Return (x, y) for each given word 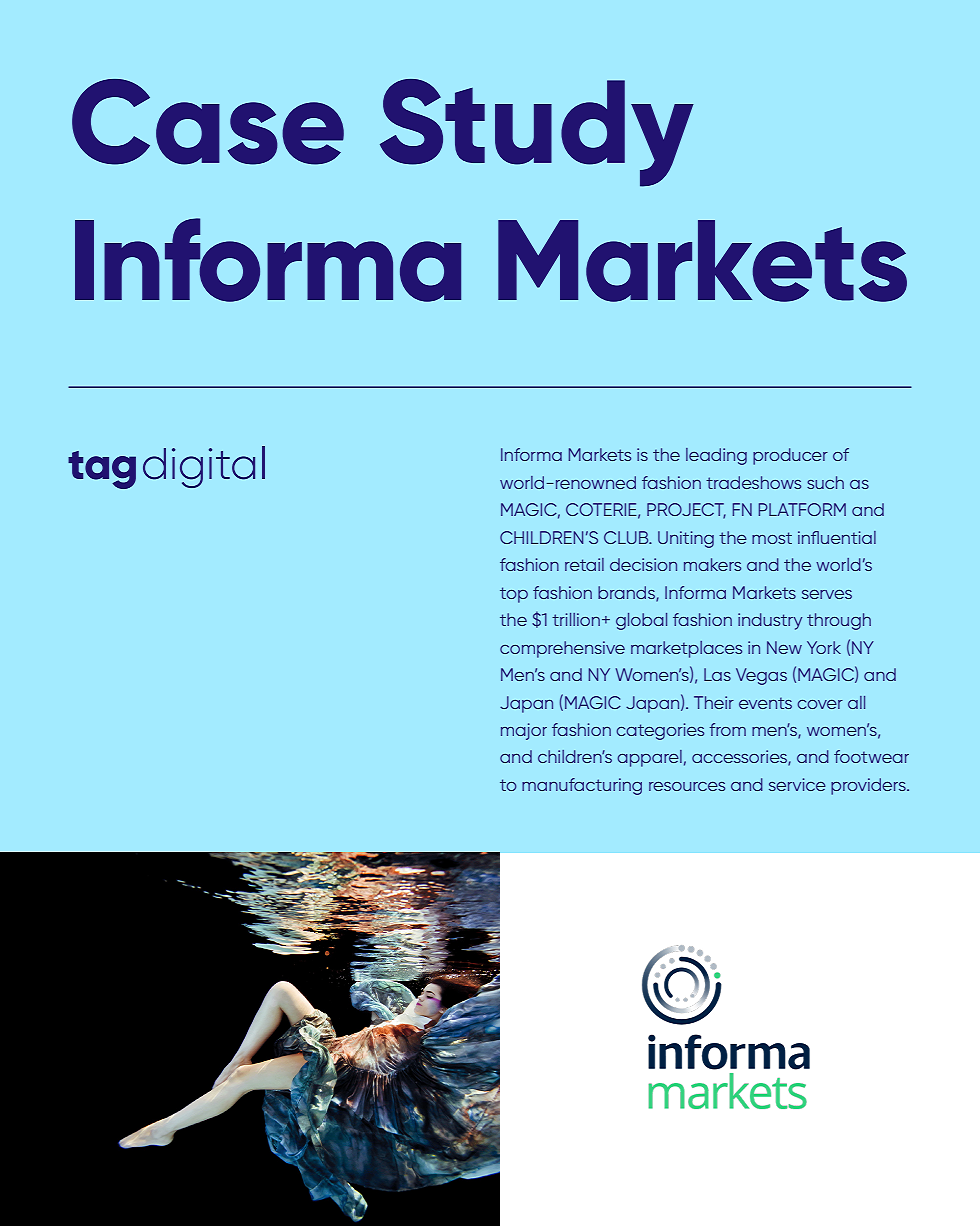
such (825, 482)
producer (790, 456)
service (797, 784)
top (514, 595)
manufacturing (582, 786)
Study (537, 133)
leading (716, 456)
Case (208, 122)
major (524, 731)
